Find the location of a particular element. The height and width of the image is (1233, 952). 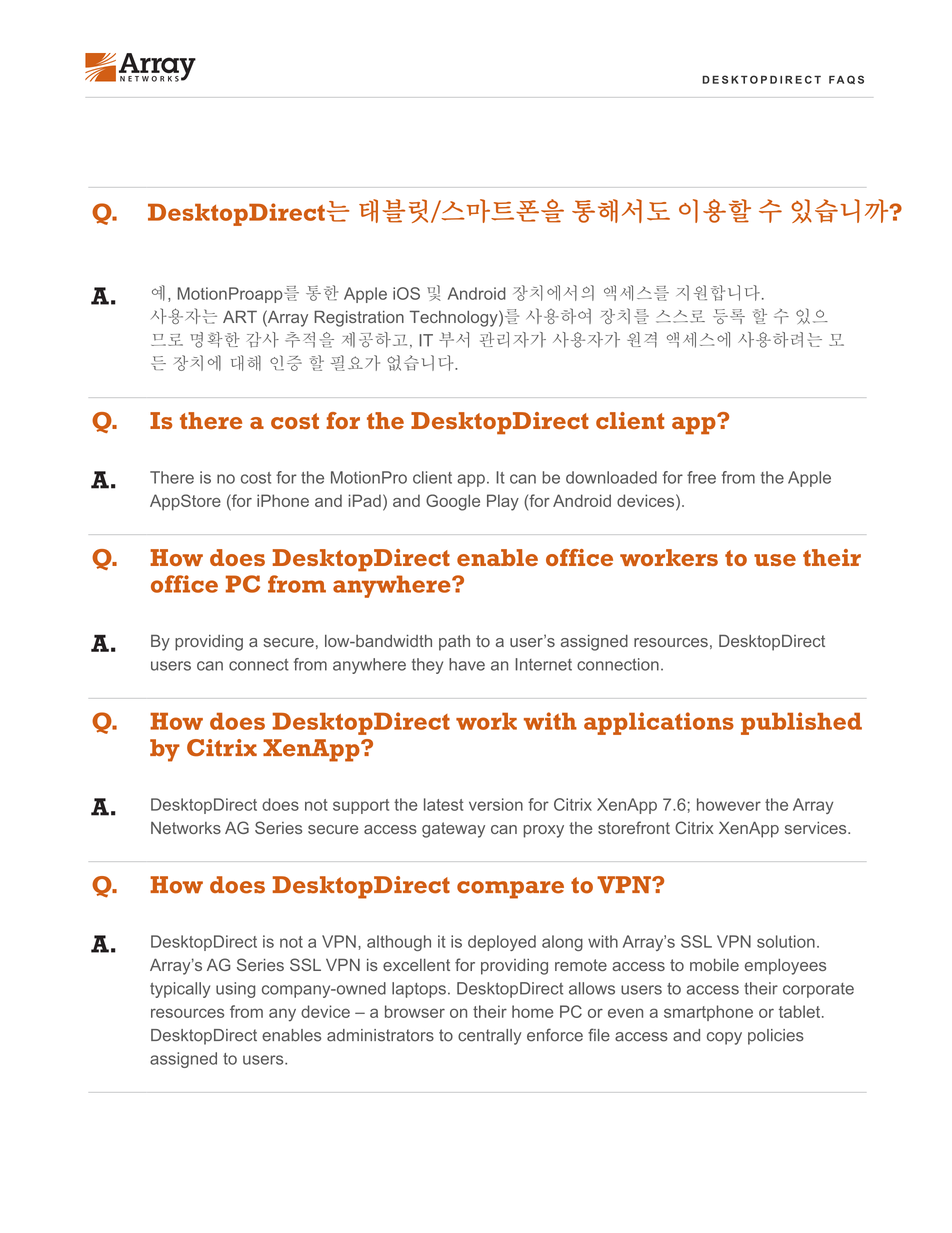

downloaded is located at coordinates (611, 477).
